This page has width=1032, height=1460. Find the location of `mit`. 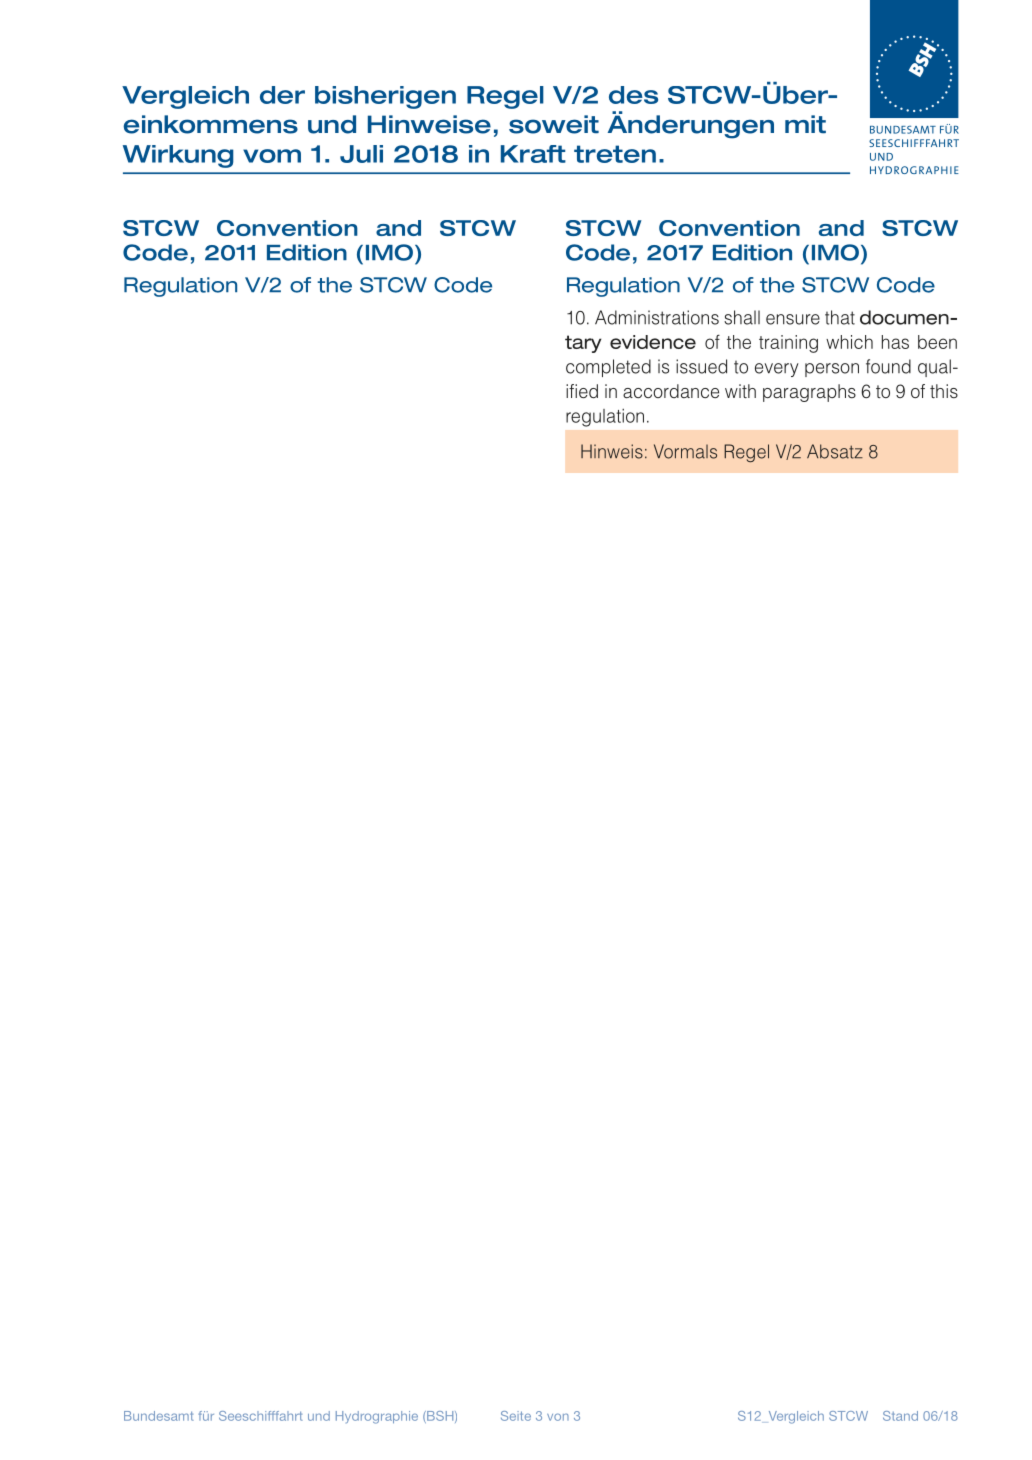

mit is located at coordinates (805, 124).
